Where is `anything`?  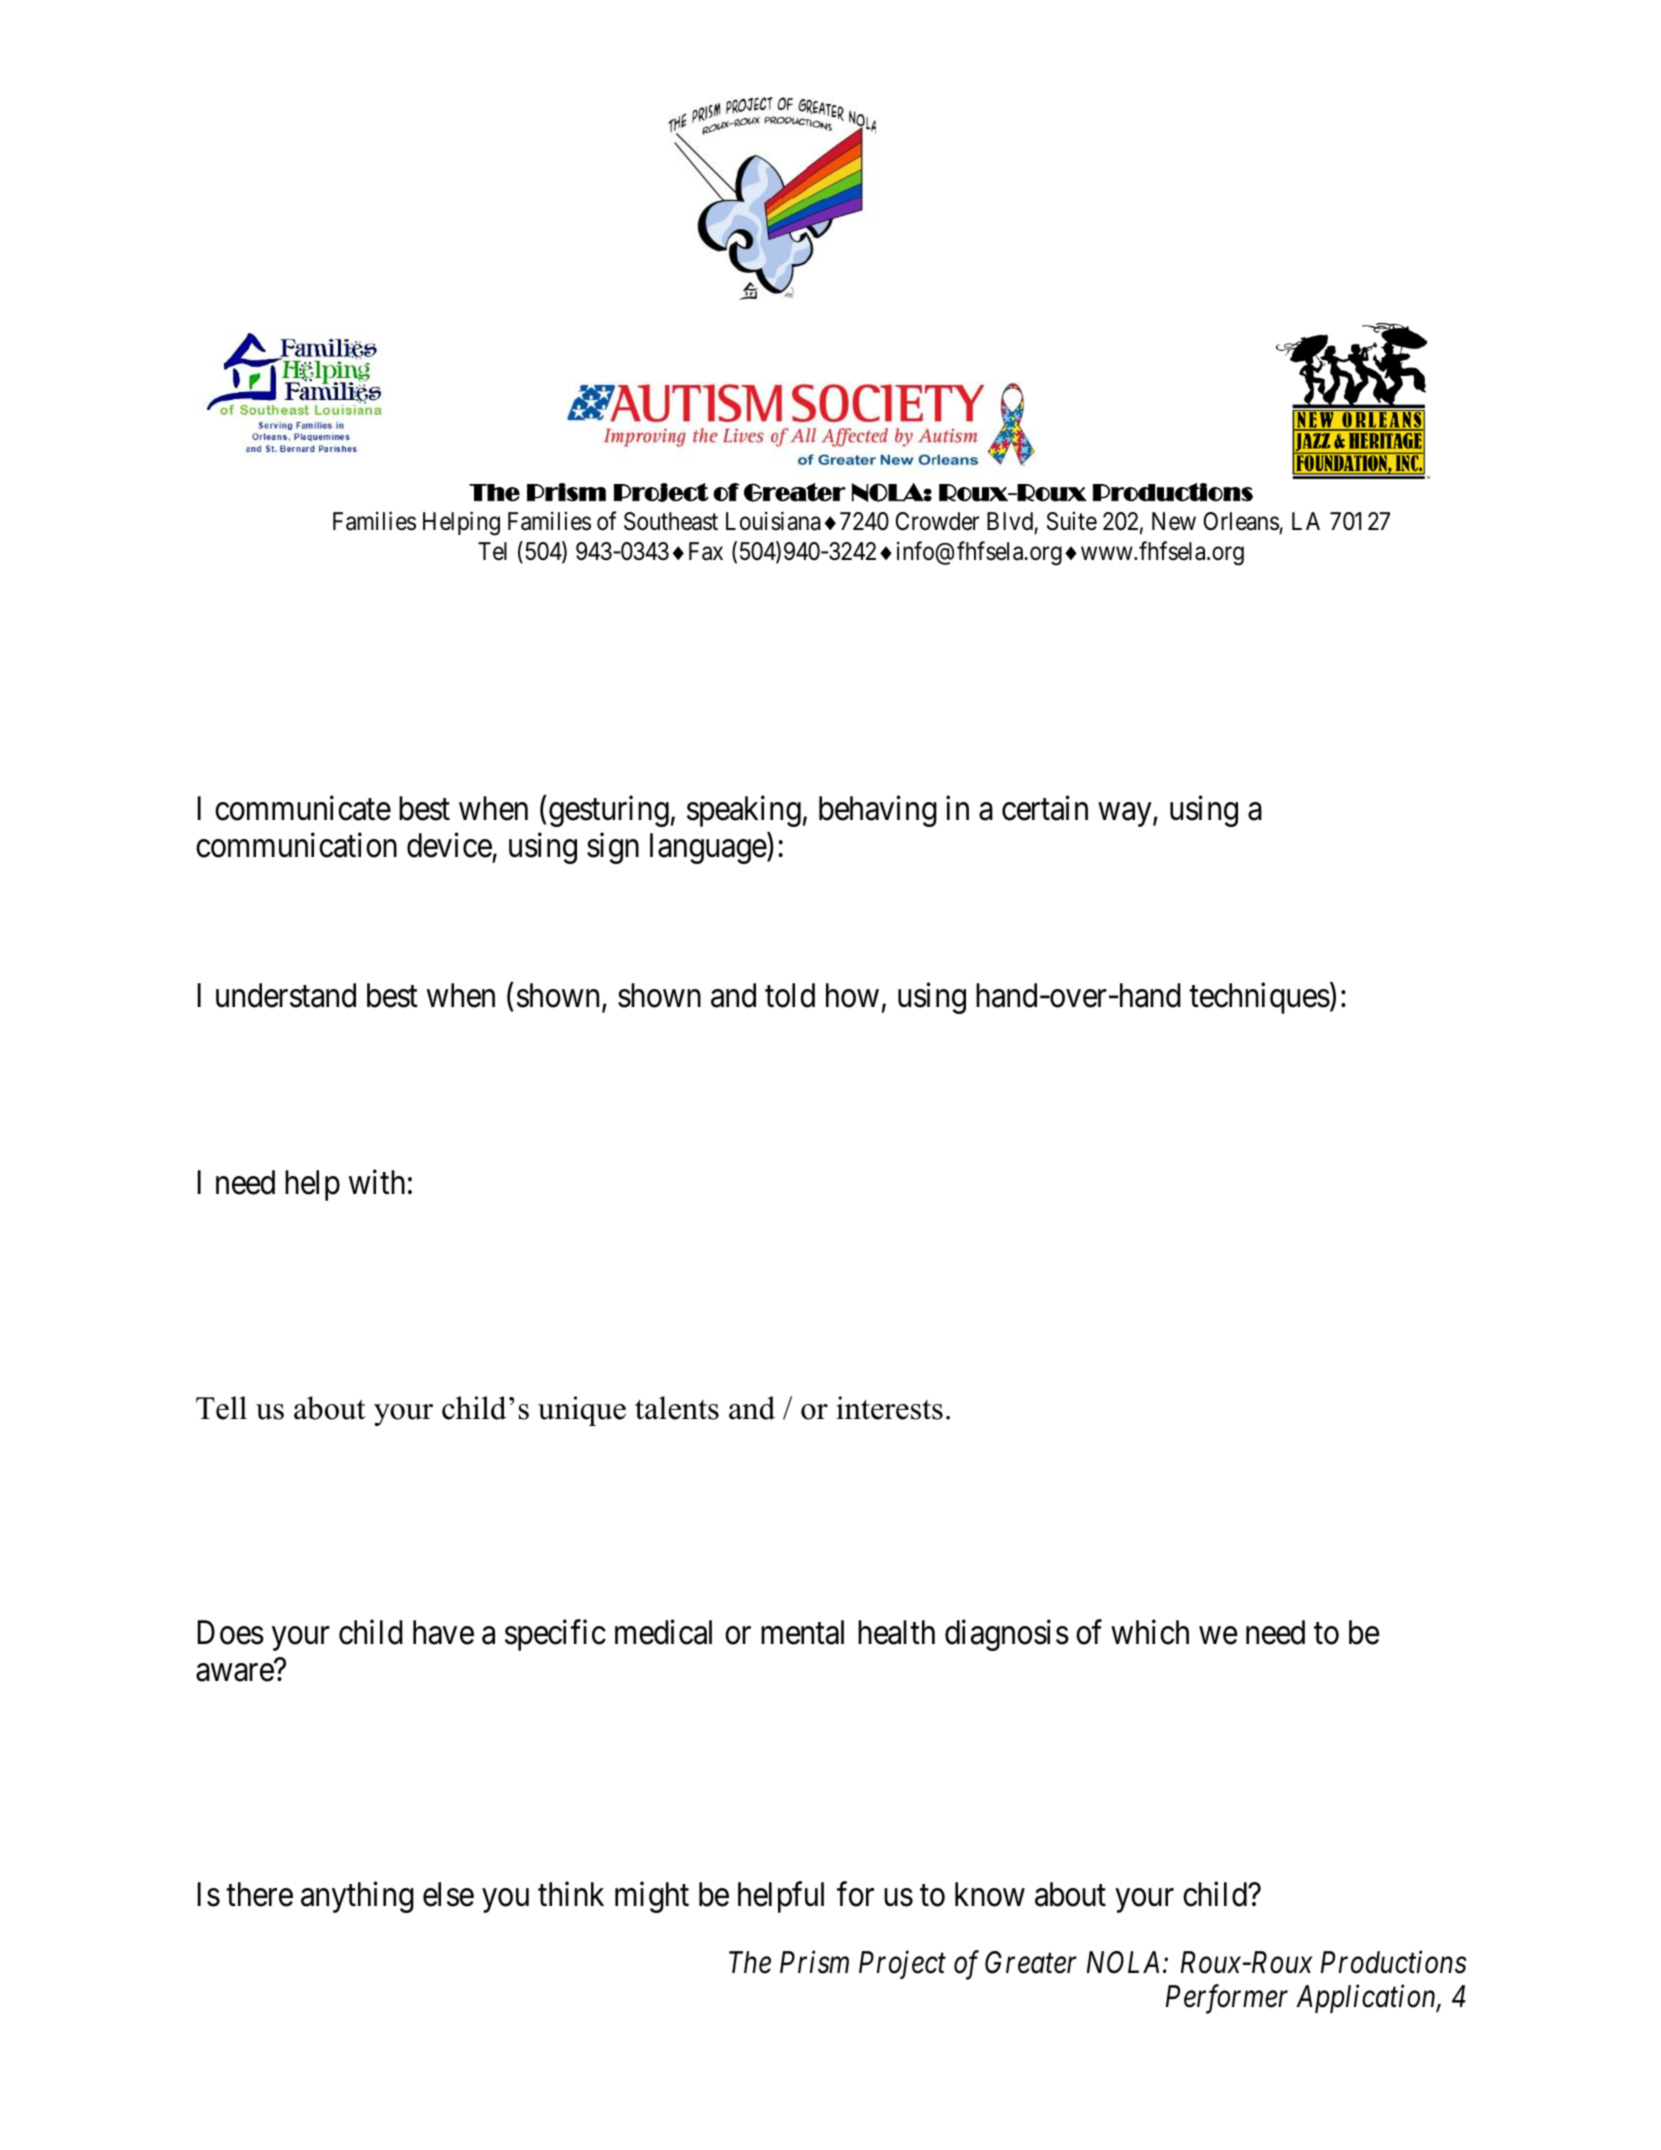 anything is located at coordinates (357, 1897).
